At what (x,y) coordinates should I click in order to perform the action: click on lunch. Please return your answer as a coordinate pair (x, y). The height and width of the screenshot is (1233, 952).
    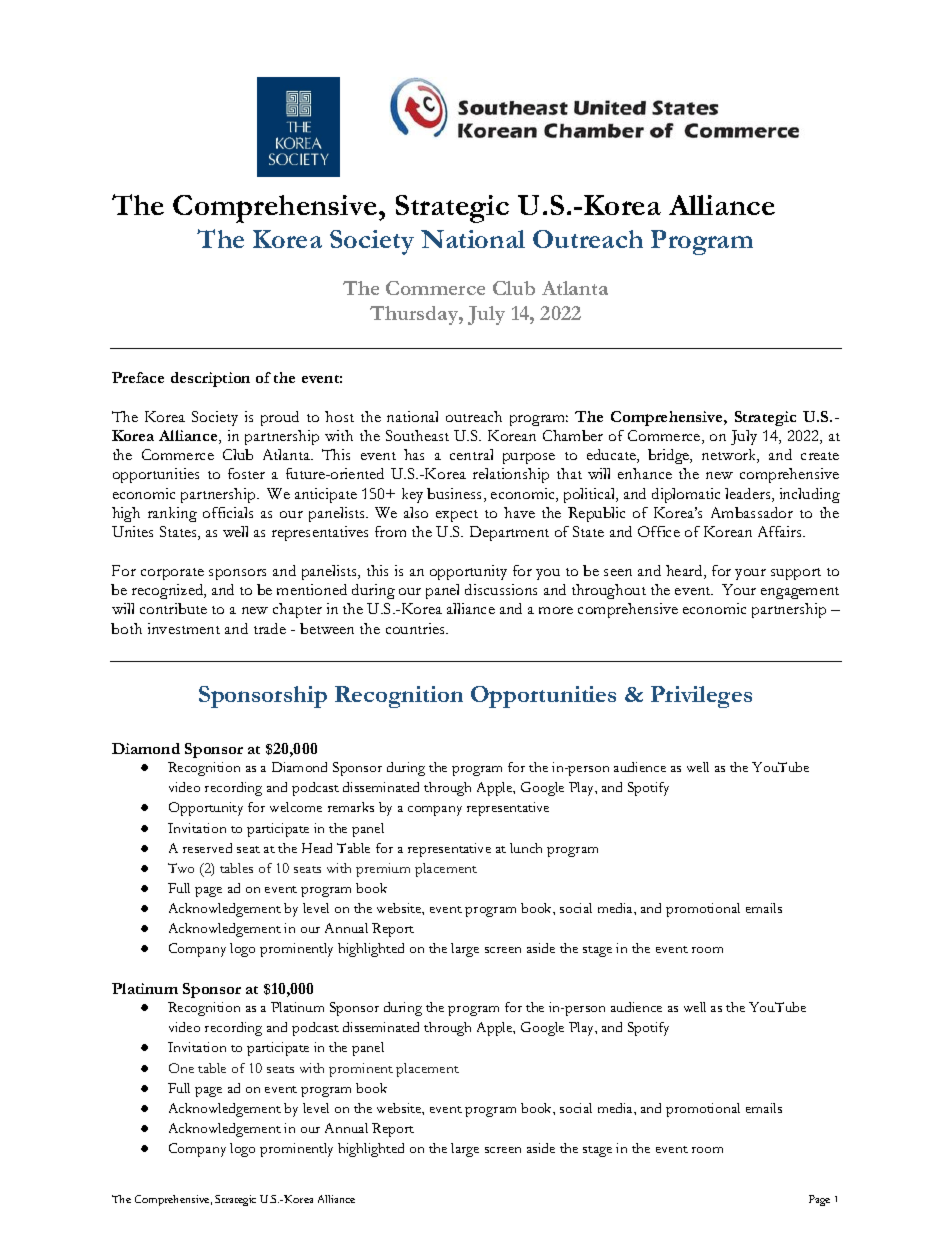
    Looking at the image, I should click on (526, 848).
